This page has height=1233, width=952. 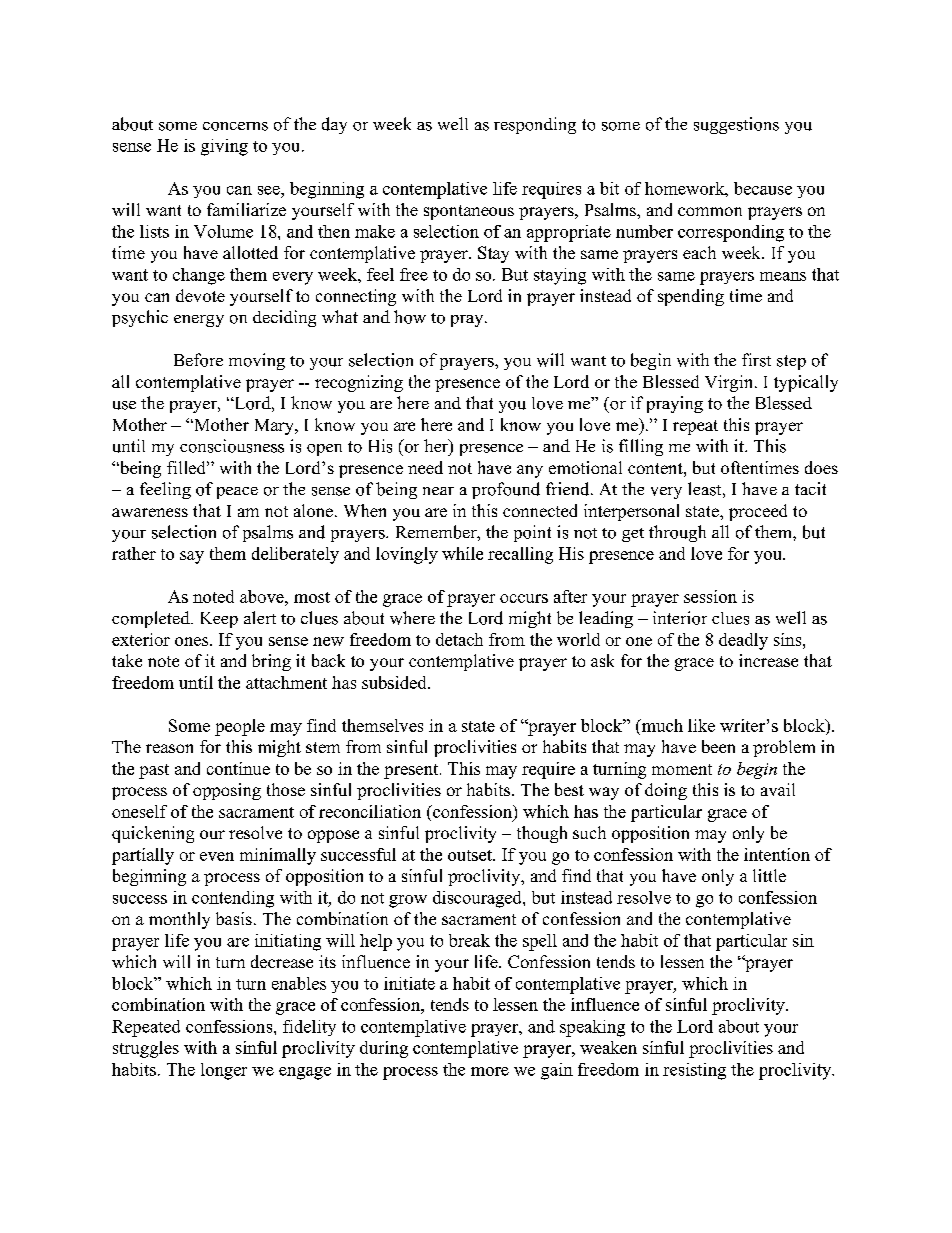 What do you see at coordinates (490, 1071) in the page?
I see `more` at bounding box center [490, 1071].
